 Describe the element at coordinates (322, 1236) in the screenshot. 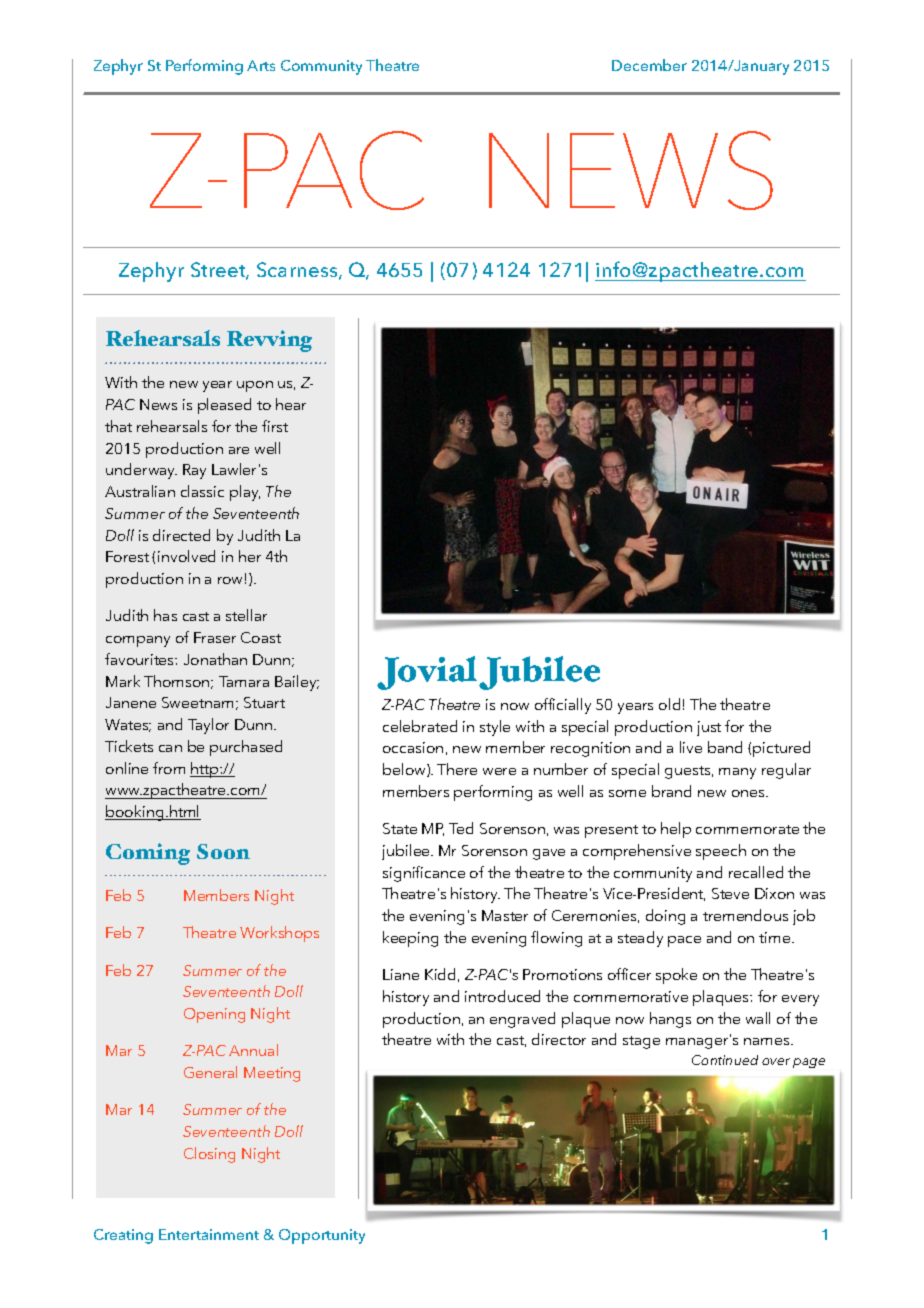

I see `Opportunity` at that location.
